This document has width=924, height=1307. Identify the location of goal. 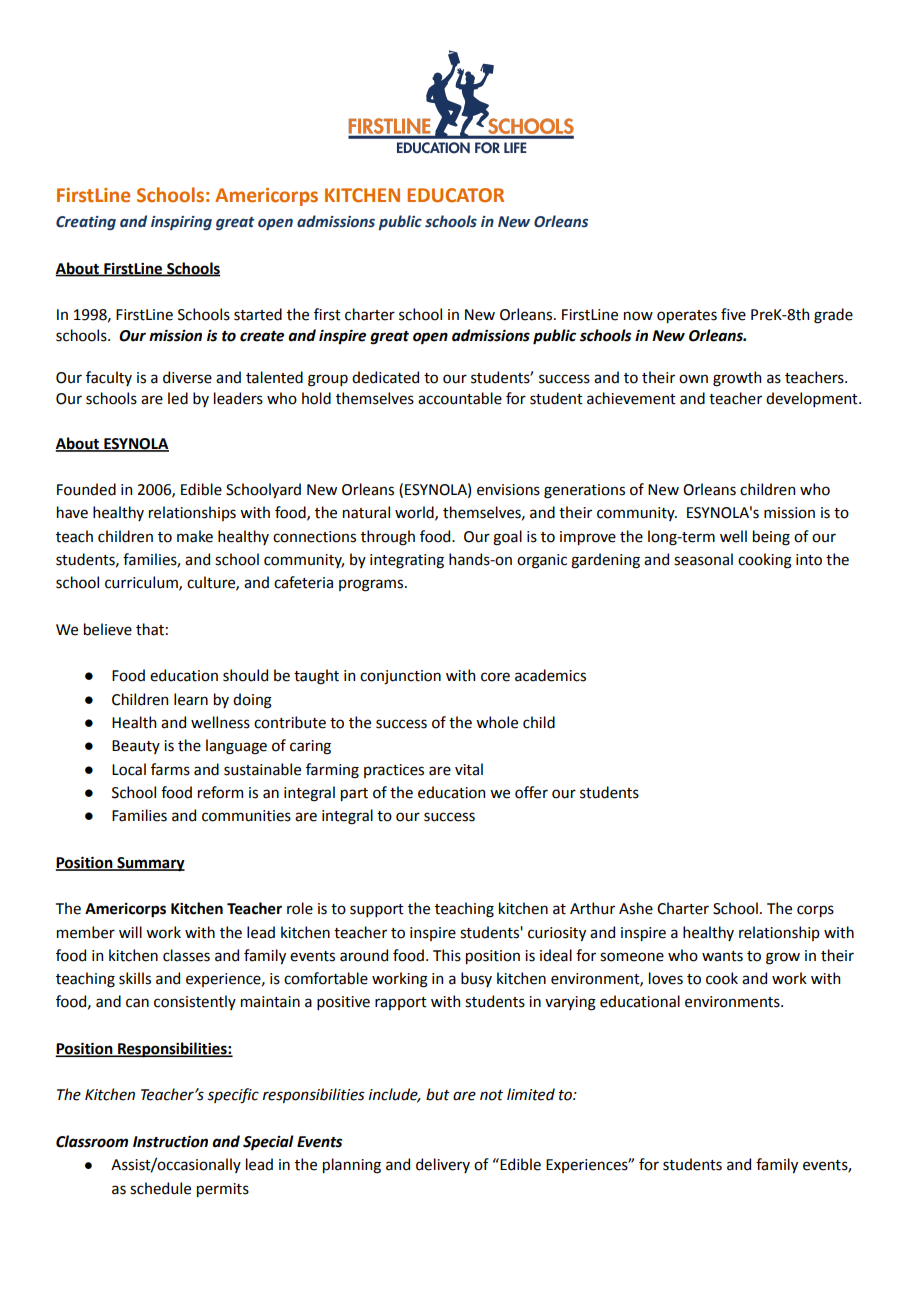
(507, 538).
